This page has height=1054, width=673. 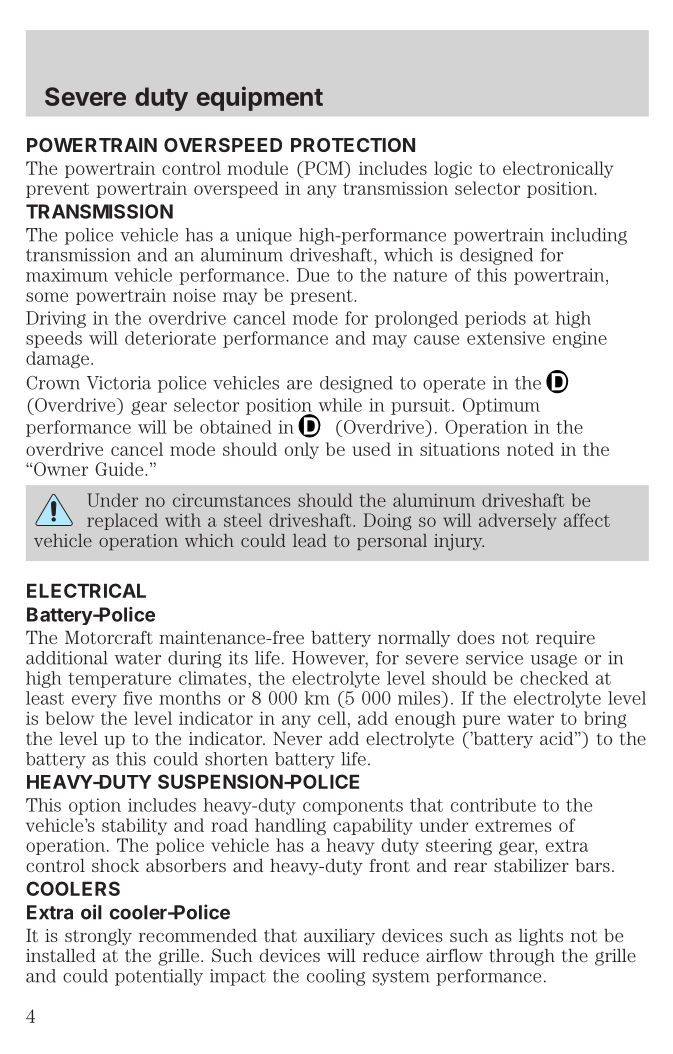 What do you see at coordinates (119, 383) in the page?
I see `Victoria` at bounding box center [119, 383].
